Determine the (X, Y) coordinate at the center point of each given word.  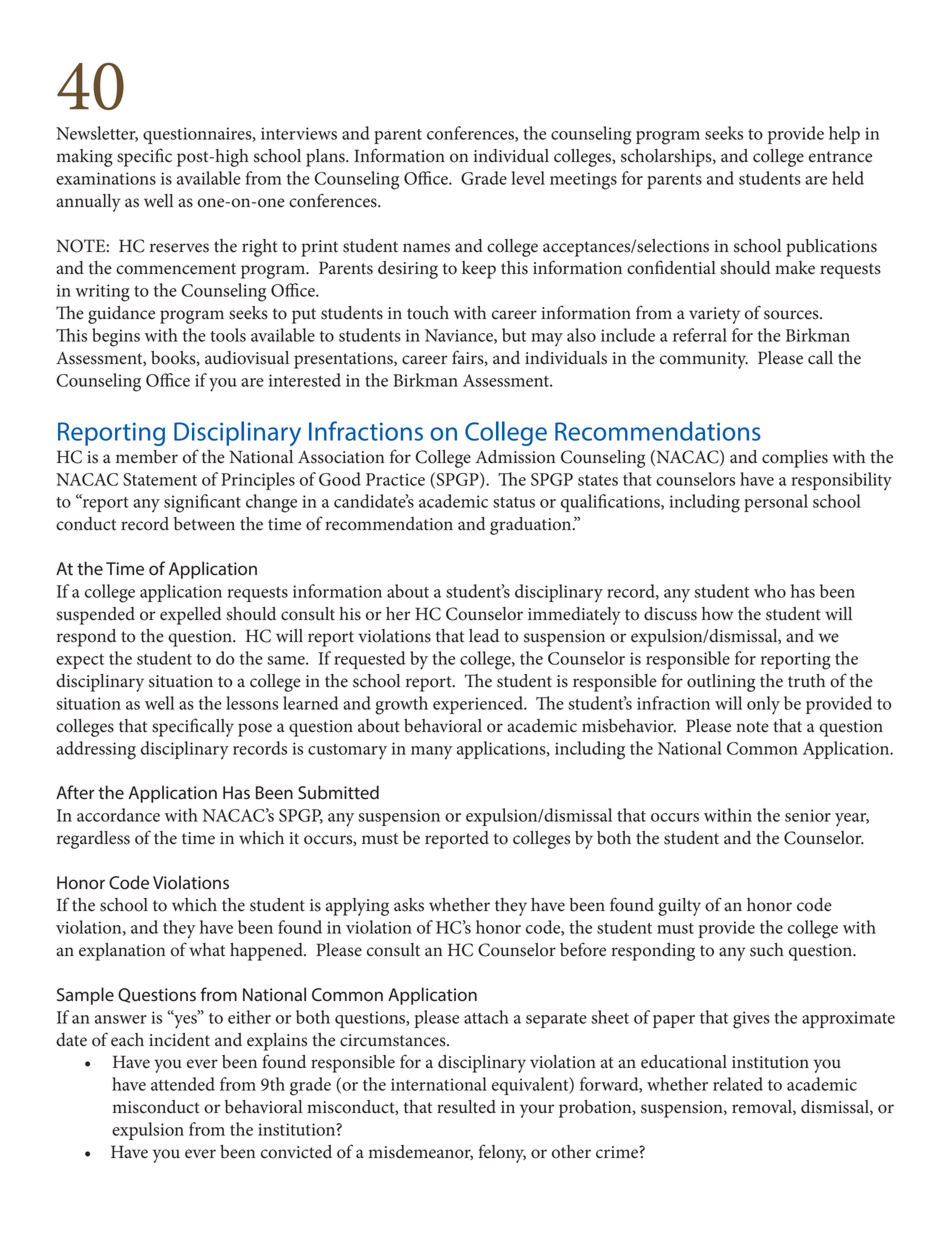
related (738, 1084)
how (717, 614)
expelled (191, 616)
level (528, 178)
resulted (466, 1107)
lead (484, 636)
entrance (840, 157)
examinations (106, 178)
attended (183, 1084)
